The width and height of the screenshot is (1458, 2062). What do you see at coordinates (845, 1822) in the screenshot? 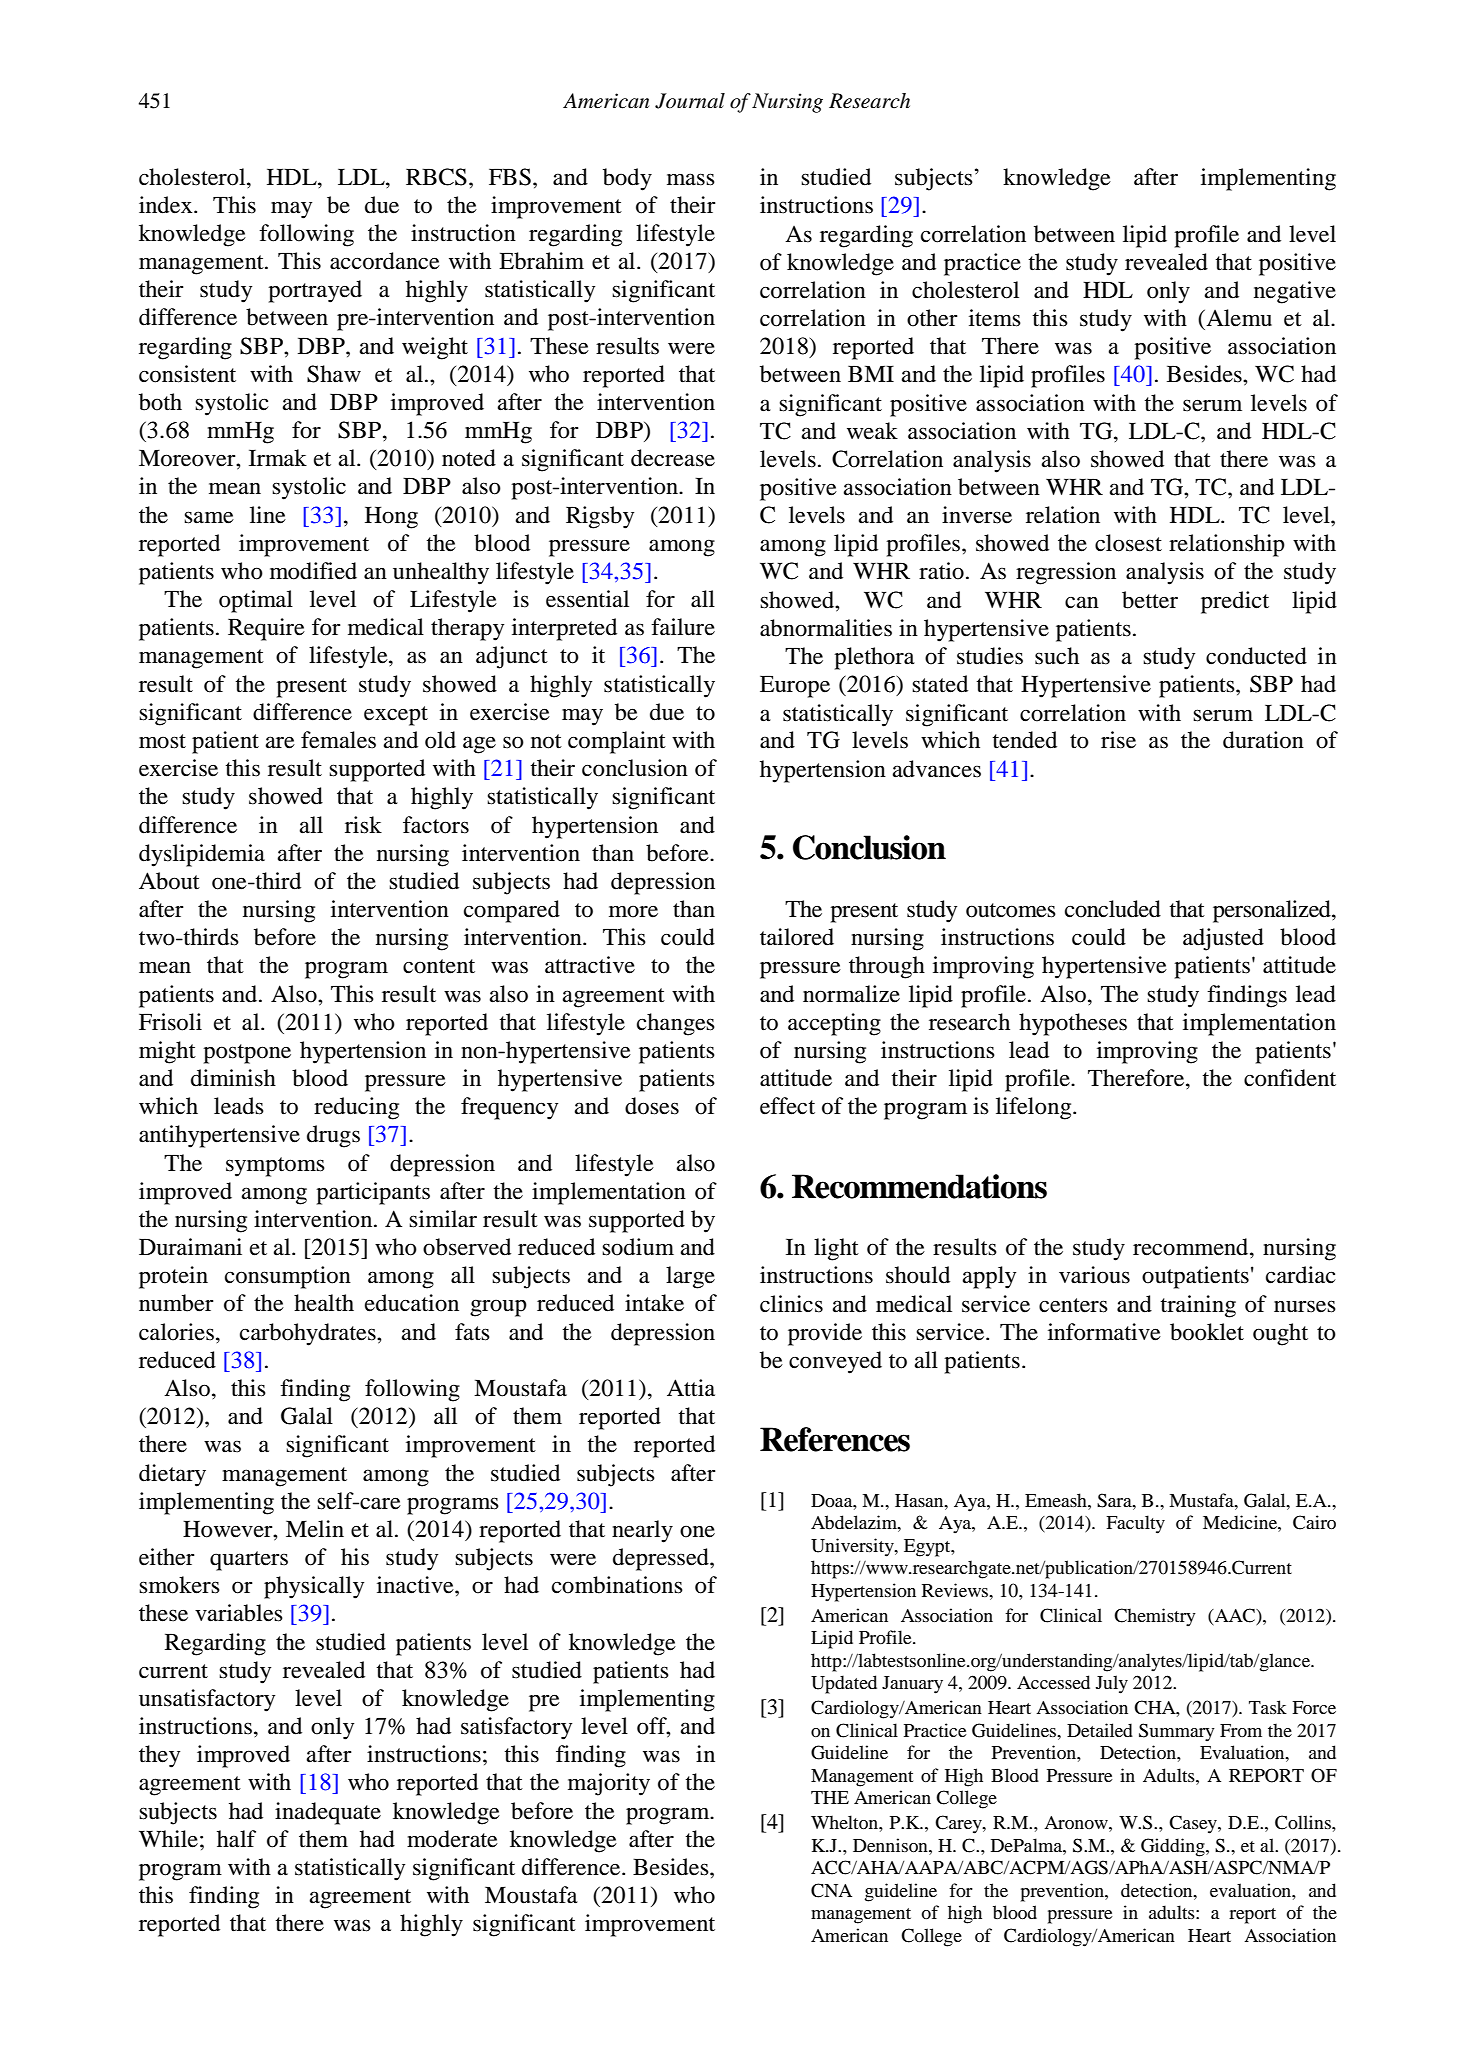
I see `Whelton` at bounding box center [845, 1822].
